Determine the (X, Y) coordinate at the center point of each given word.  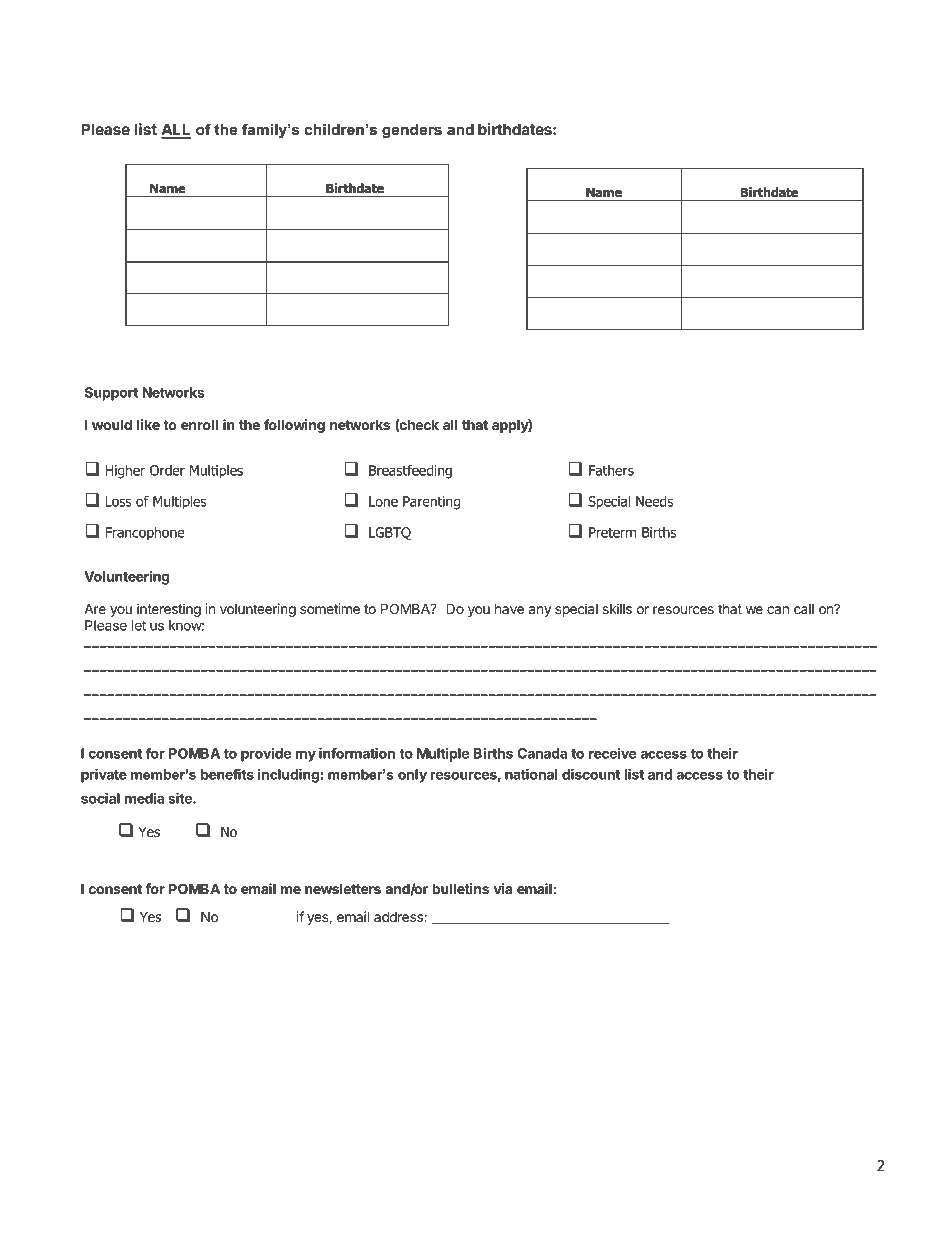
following (294, 426)
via (503, 888)
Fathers (611, 470)
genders (412, 131)
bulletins (460, 888)
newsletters (343, 888)
